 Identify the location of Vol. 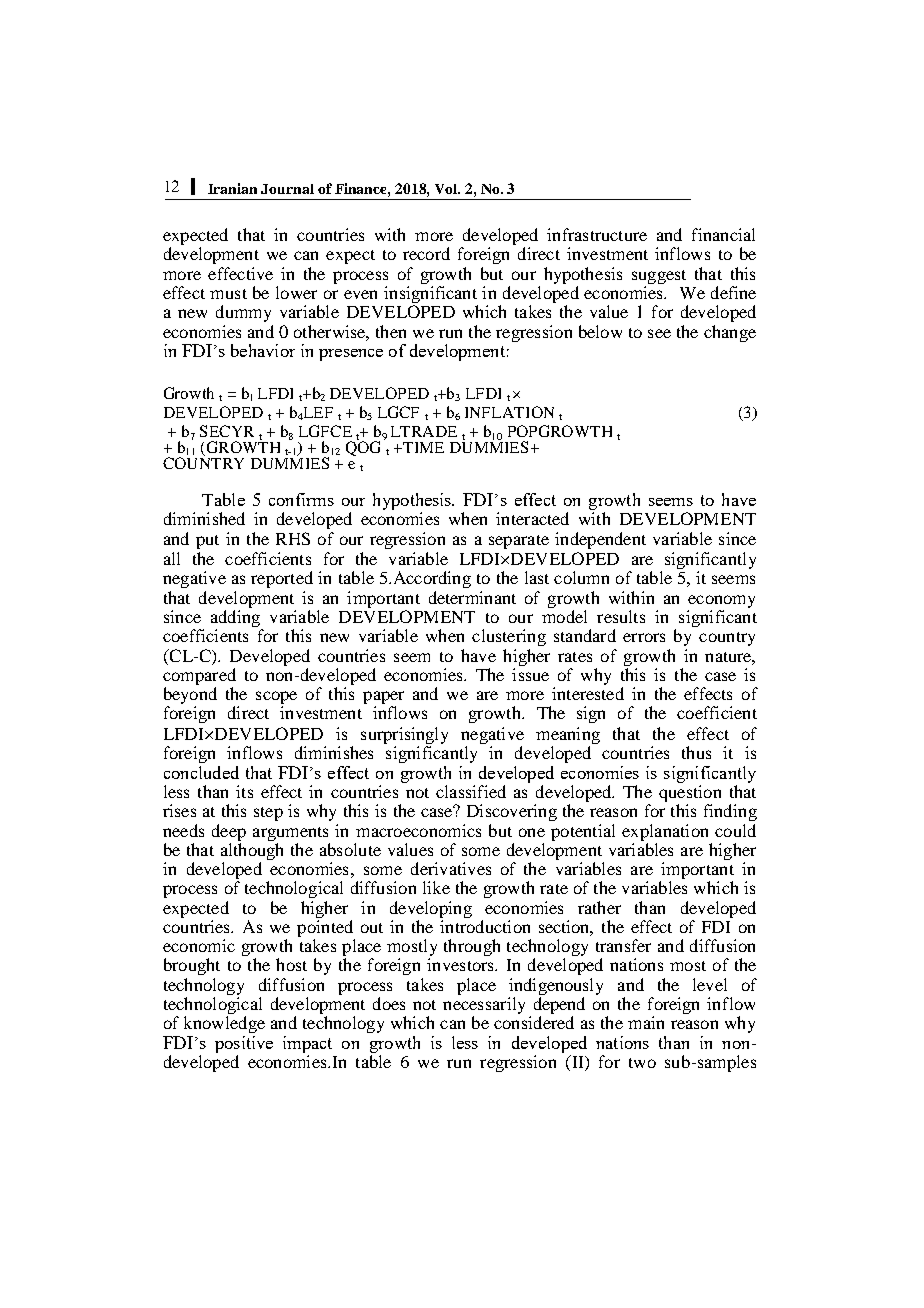
(447, 189).
